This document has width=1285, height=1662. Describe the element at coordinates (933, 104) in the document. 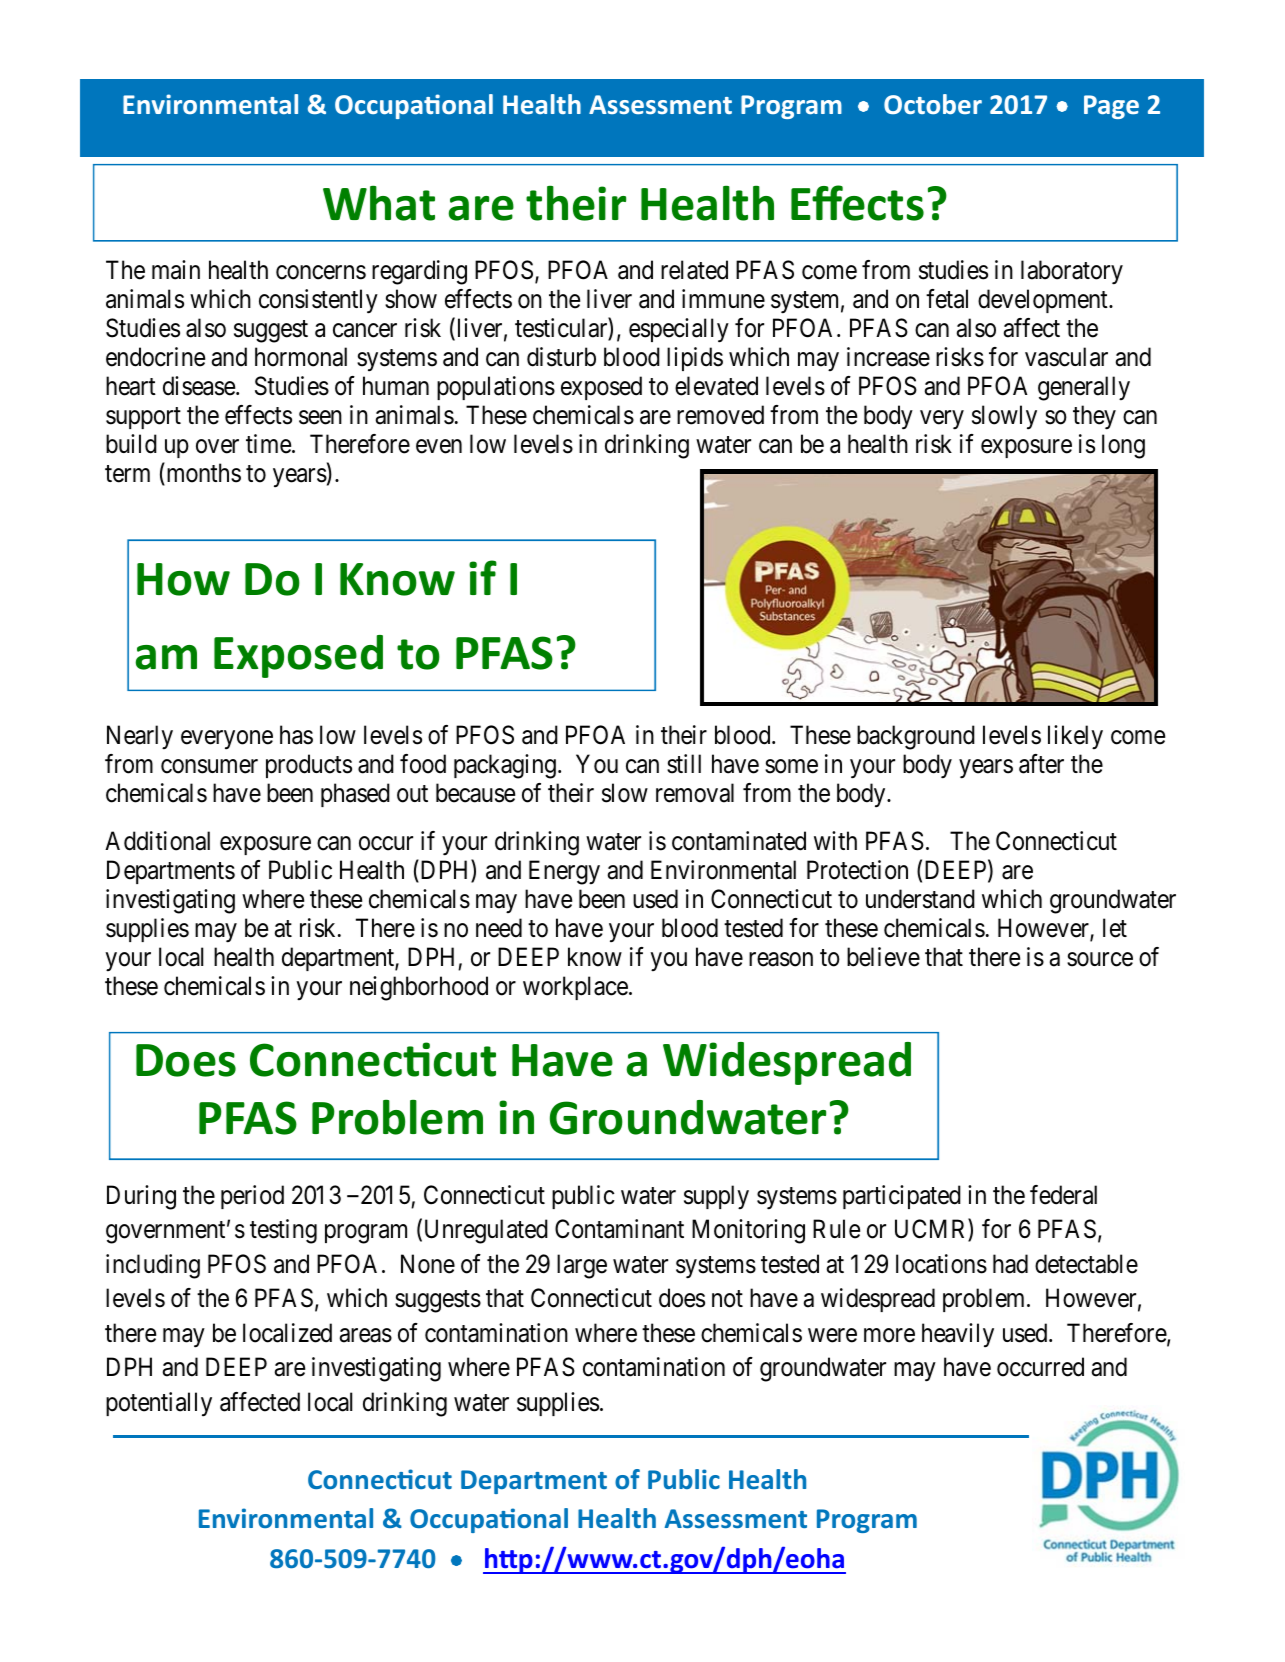

I see `October` at that location.
